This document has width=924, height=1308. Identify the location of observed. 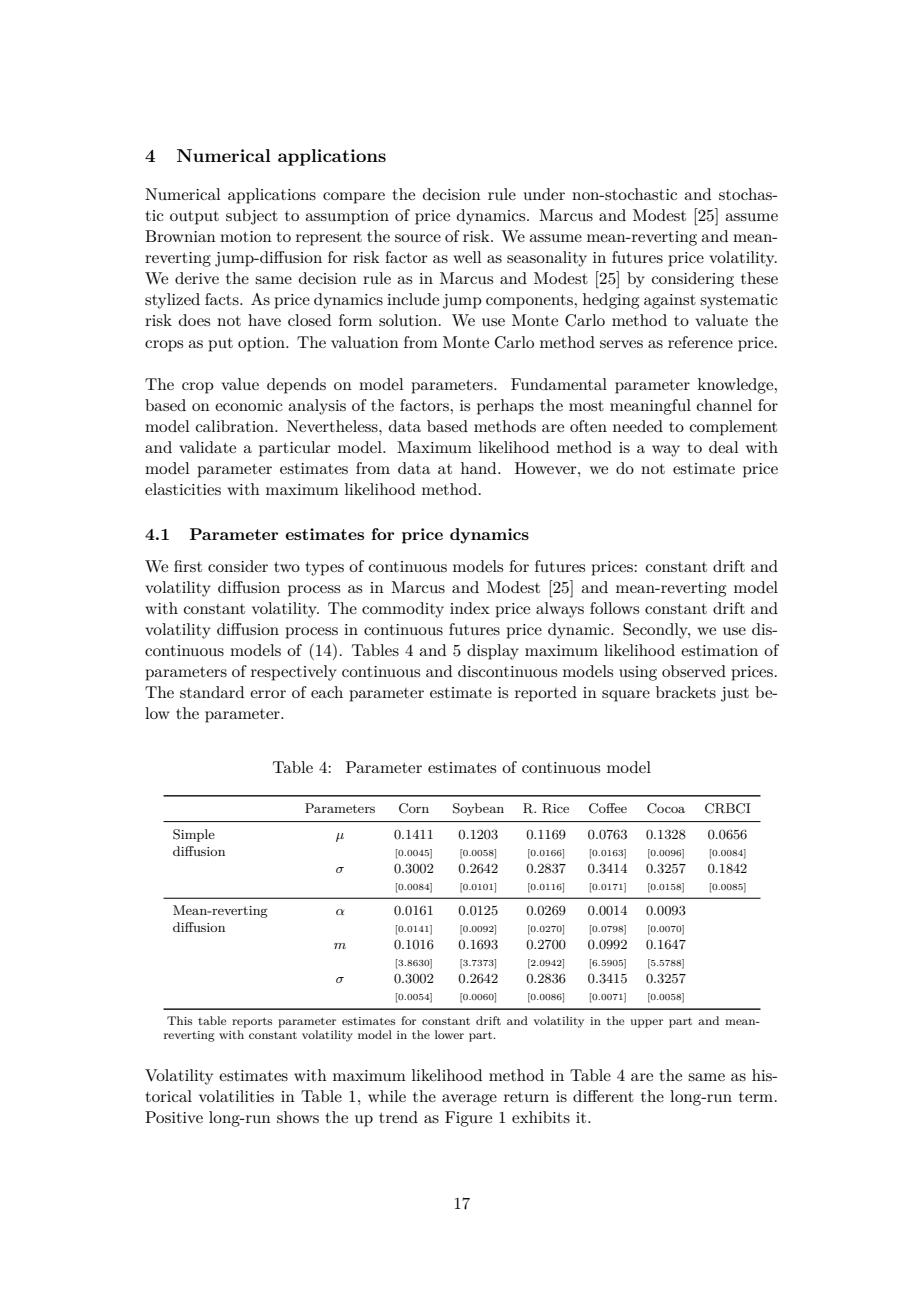
(694, 671).
